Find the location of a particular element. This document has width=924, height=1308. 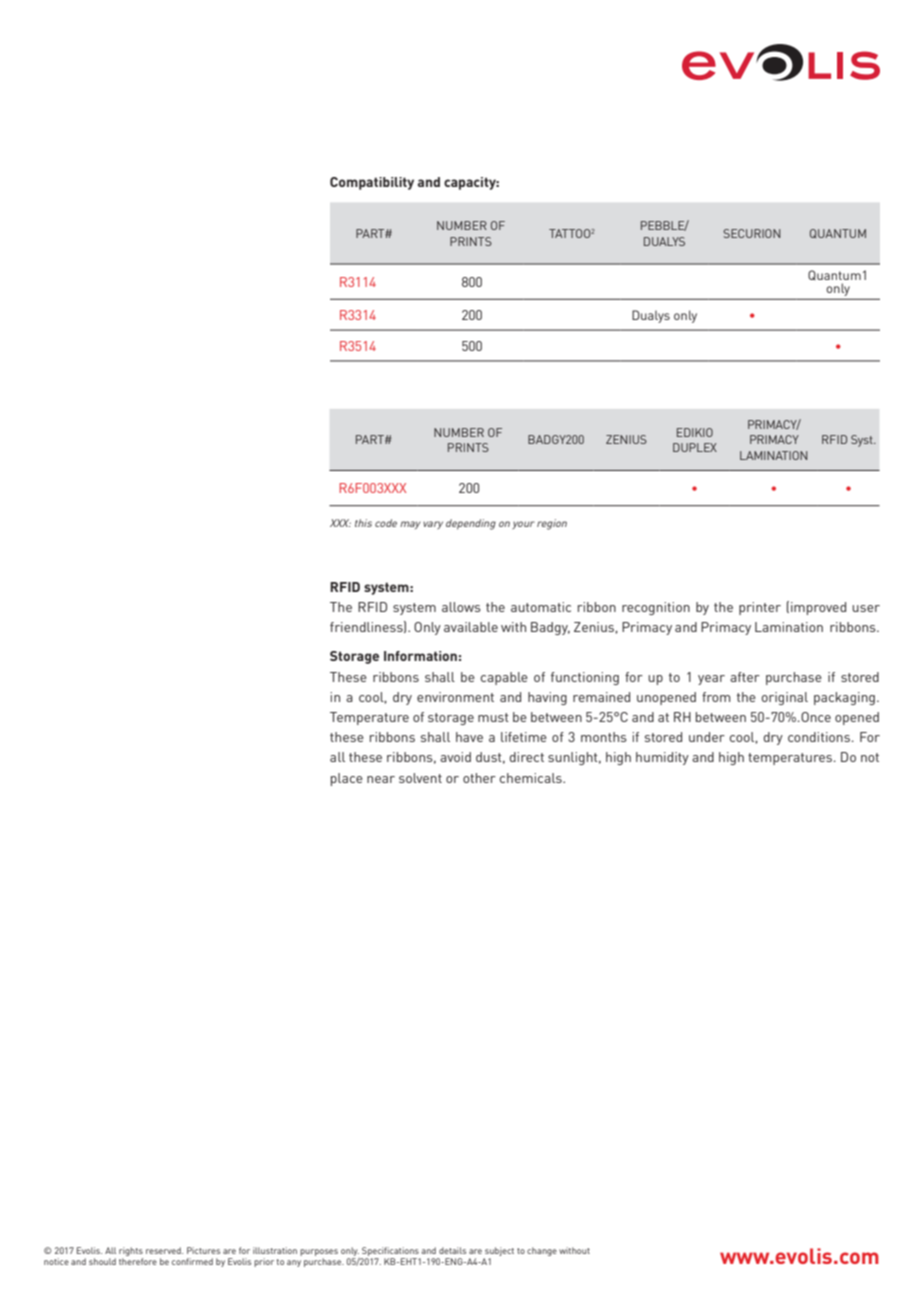

place is located at coordinates (347, 779).
